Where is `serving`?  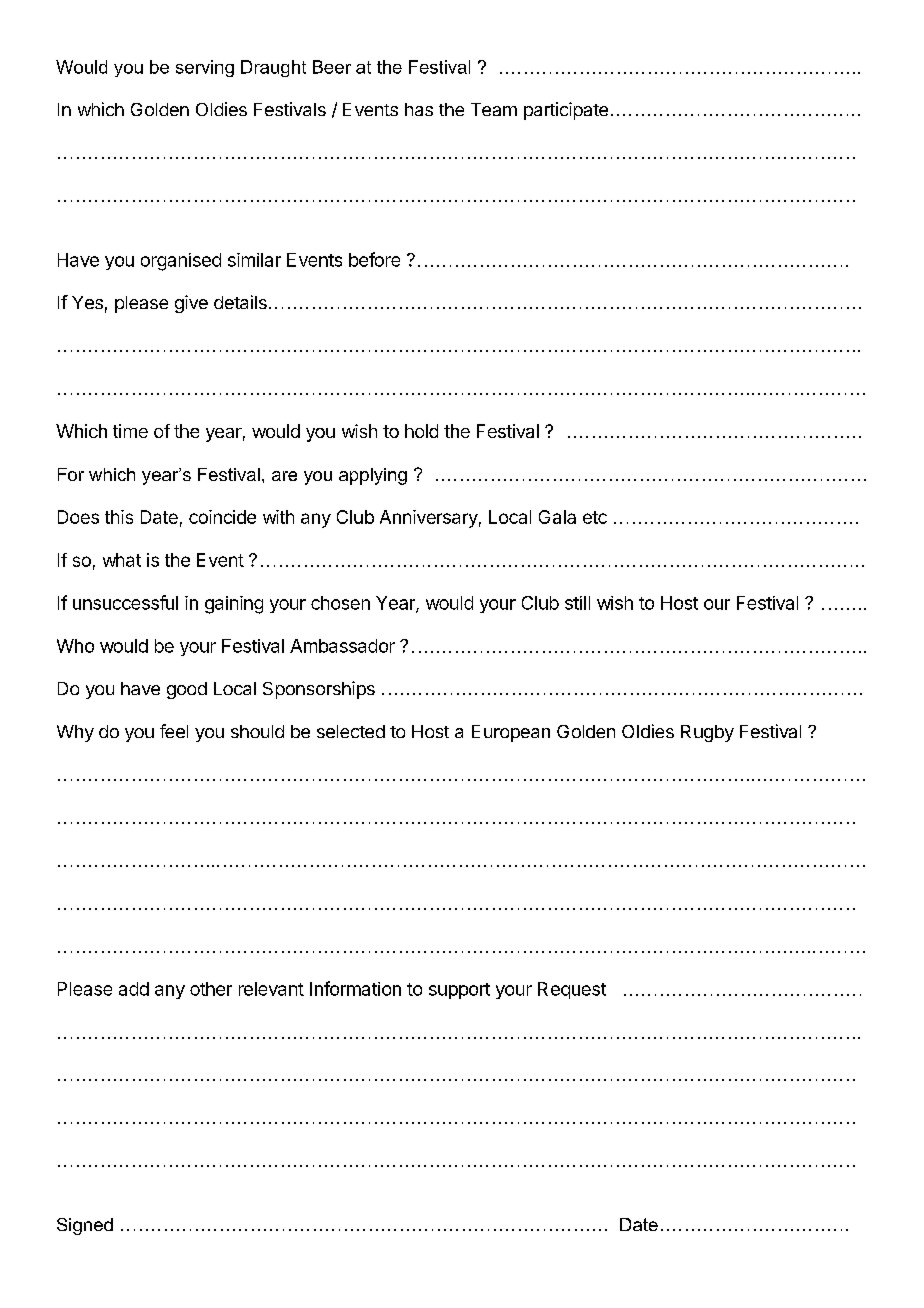
serving is located at coordinates (205, 68).
